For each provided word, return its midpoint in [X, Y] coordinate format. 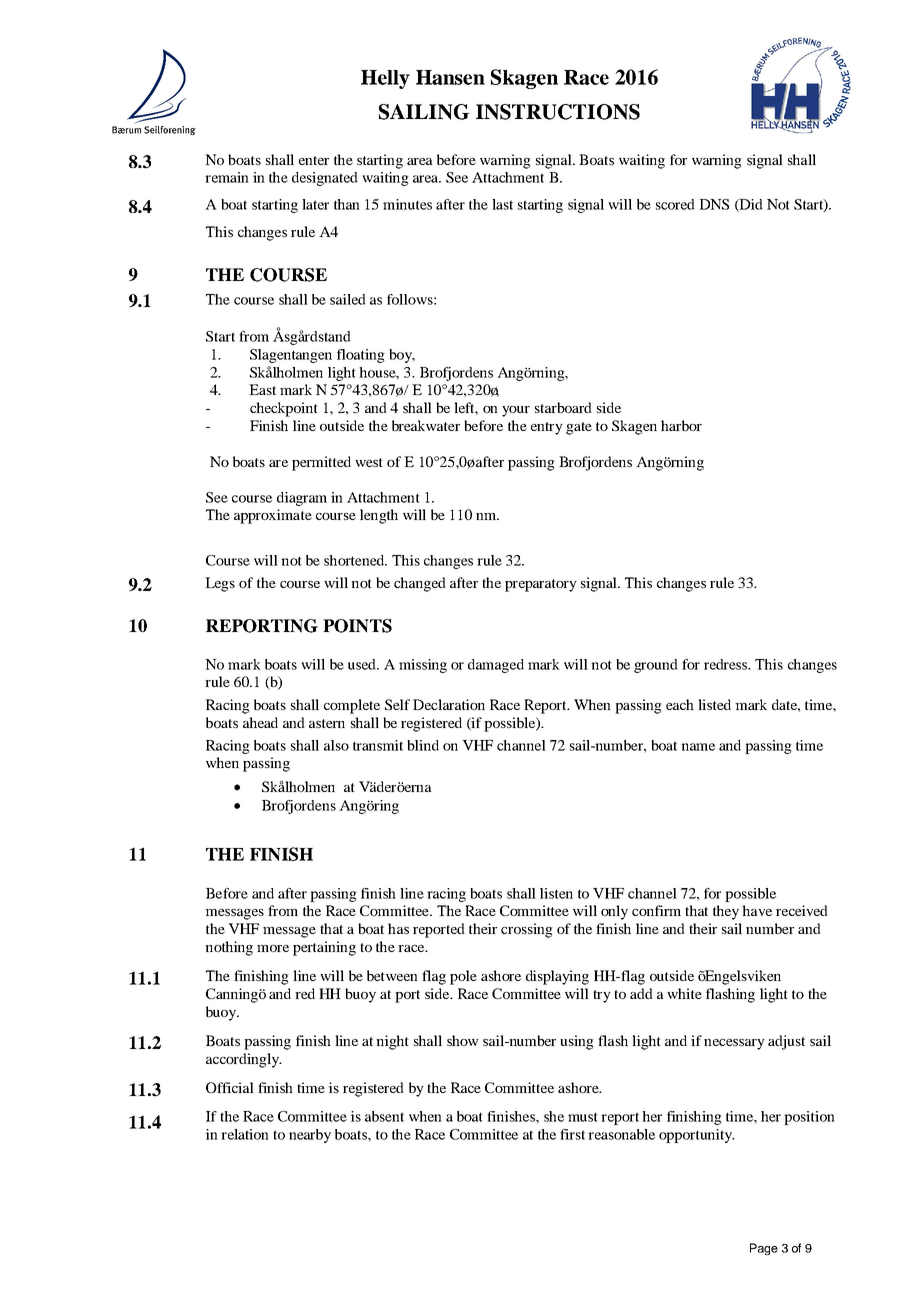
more [273, 948]
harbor [681, 425]
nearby [310, 1136]
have [757, 910]
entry [547, 428]
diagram [302, 499]
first [572, 1134]
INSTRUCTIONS [558, 112]
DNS [714, 204]
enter [314, 160]
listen [556, 893]
